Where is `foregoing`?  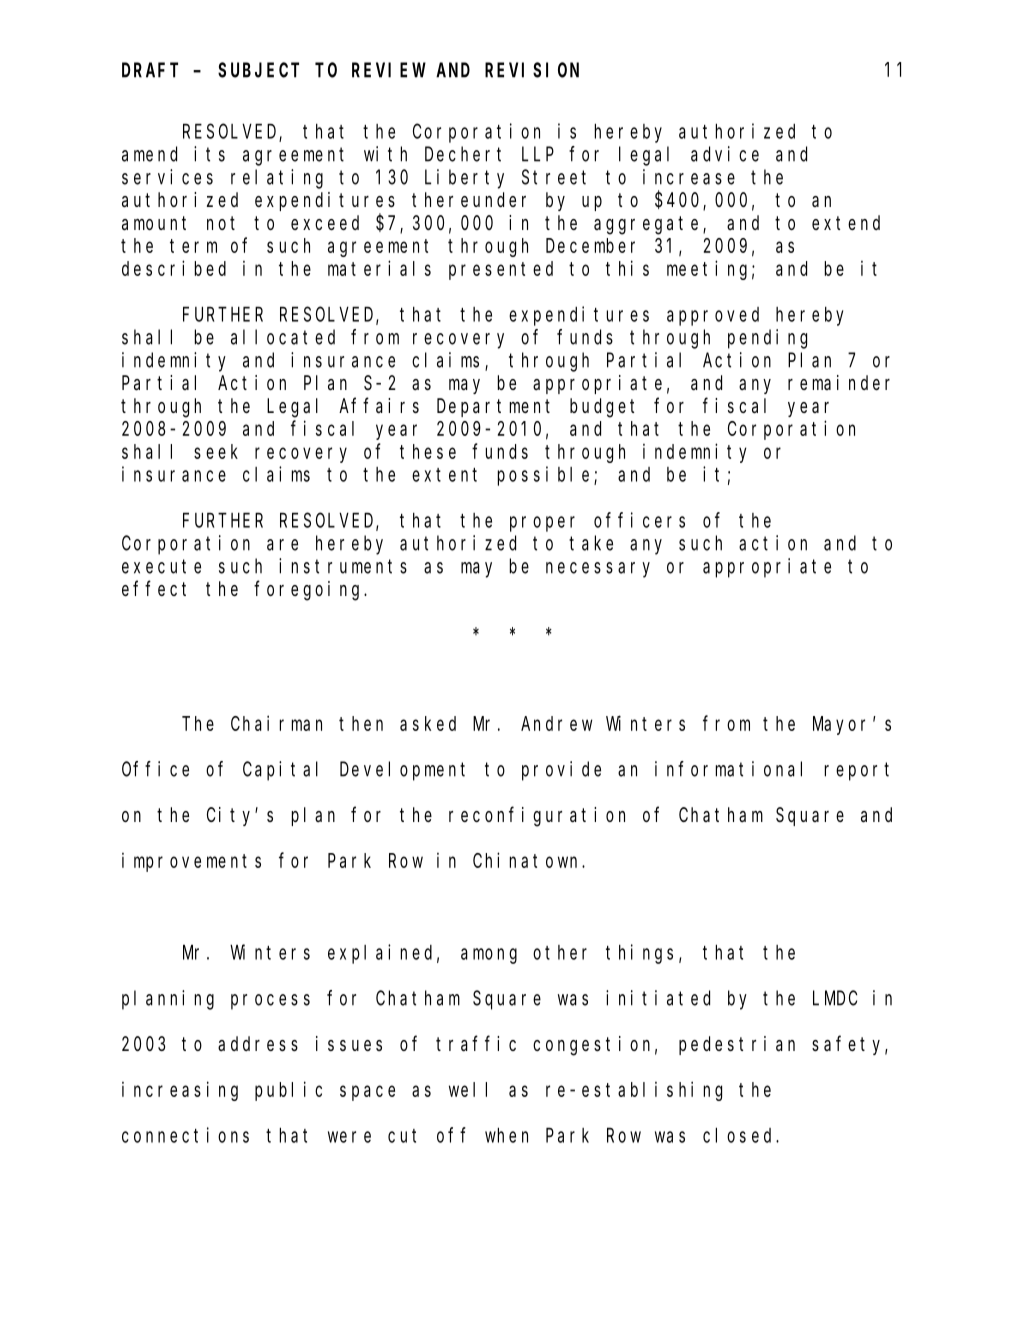
foregoing is located at coordinates (309, 590).
